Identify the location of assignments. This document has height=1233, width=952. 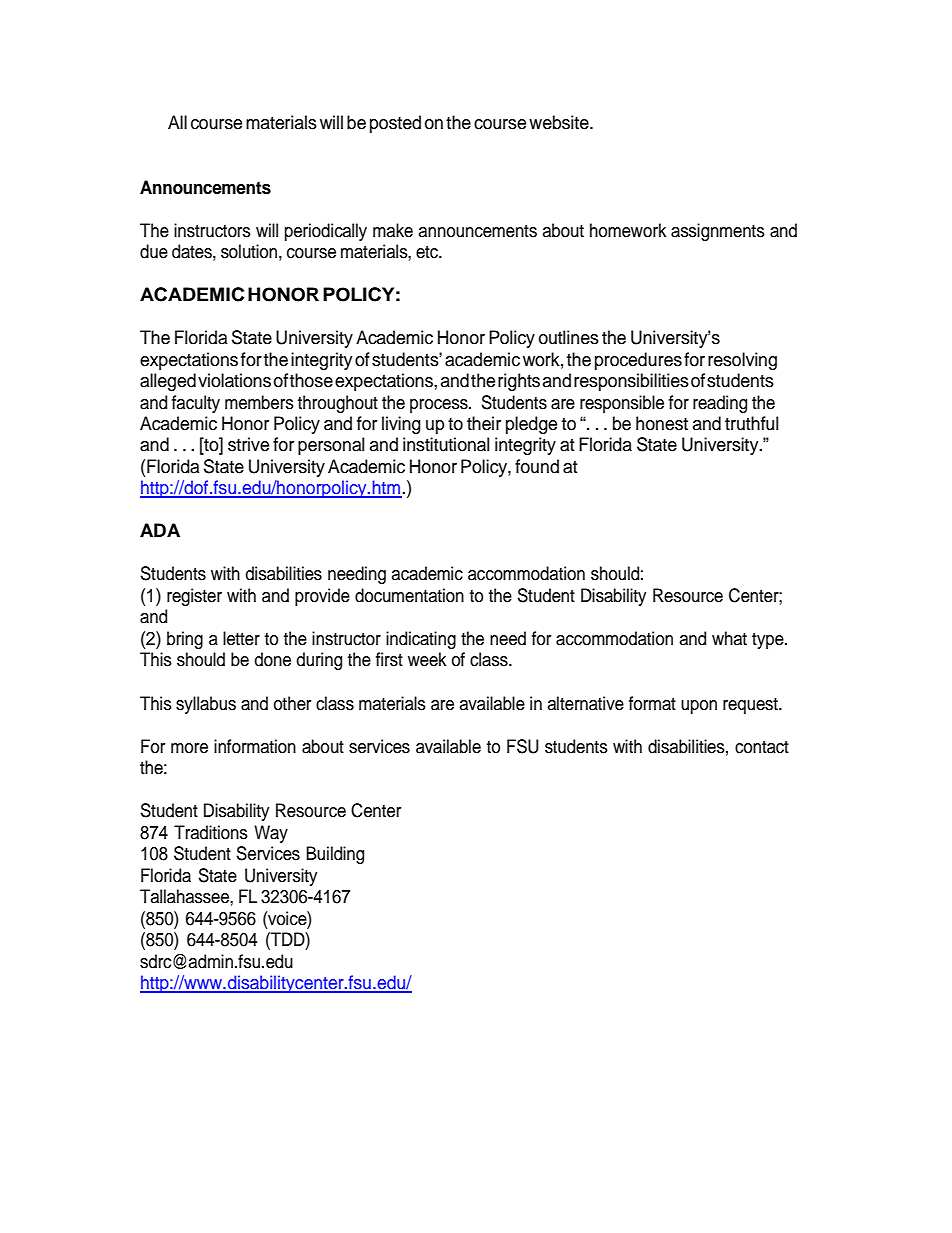
(718, 232).
